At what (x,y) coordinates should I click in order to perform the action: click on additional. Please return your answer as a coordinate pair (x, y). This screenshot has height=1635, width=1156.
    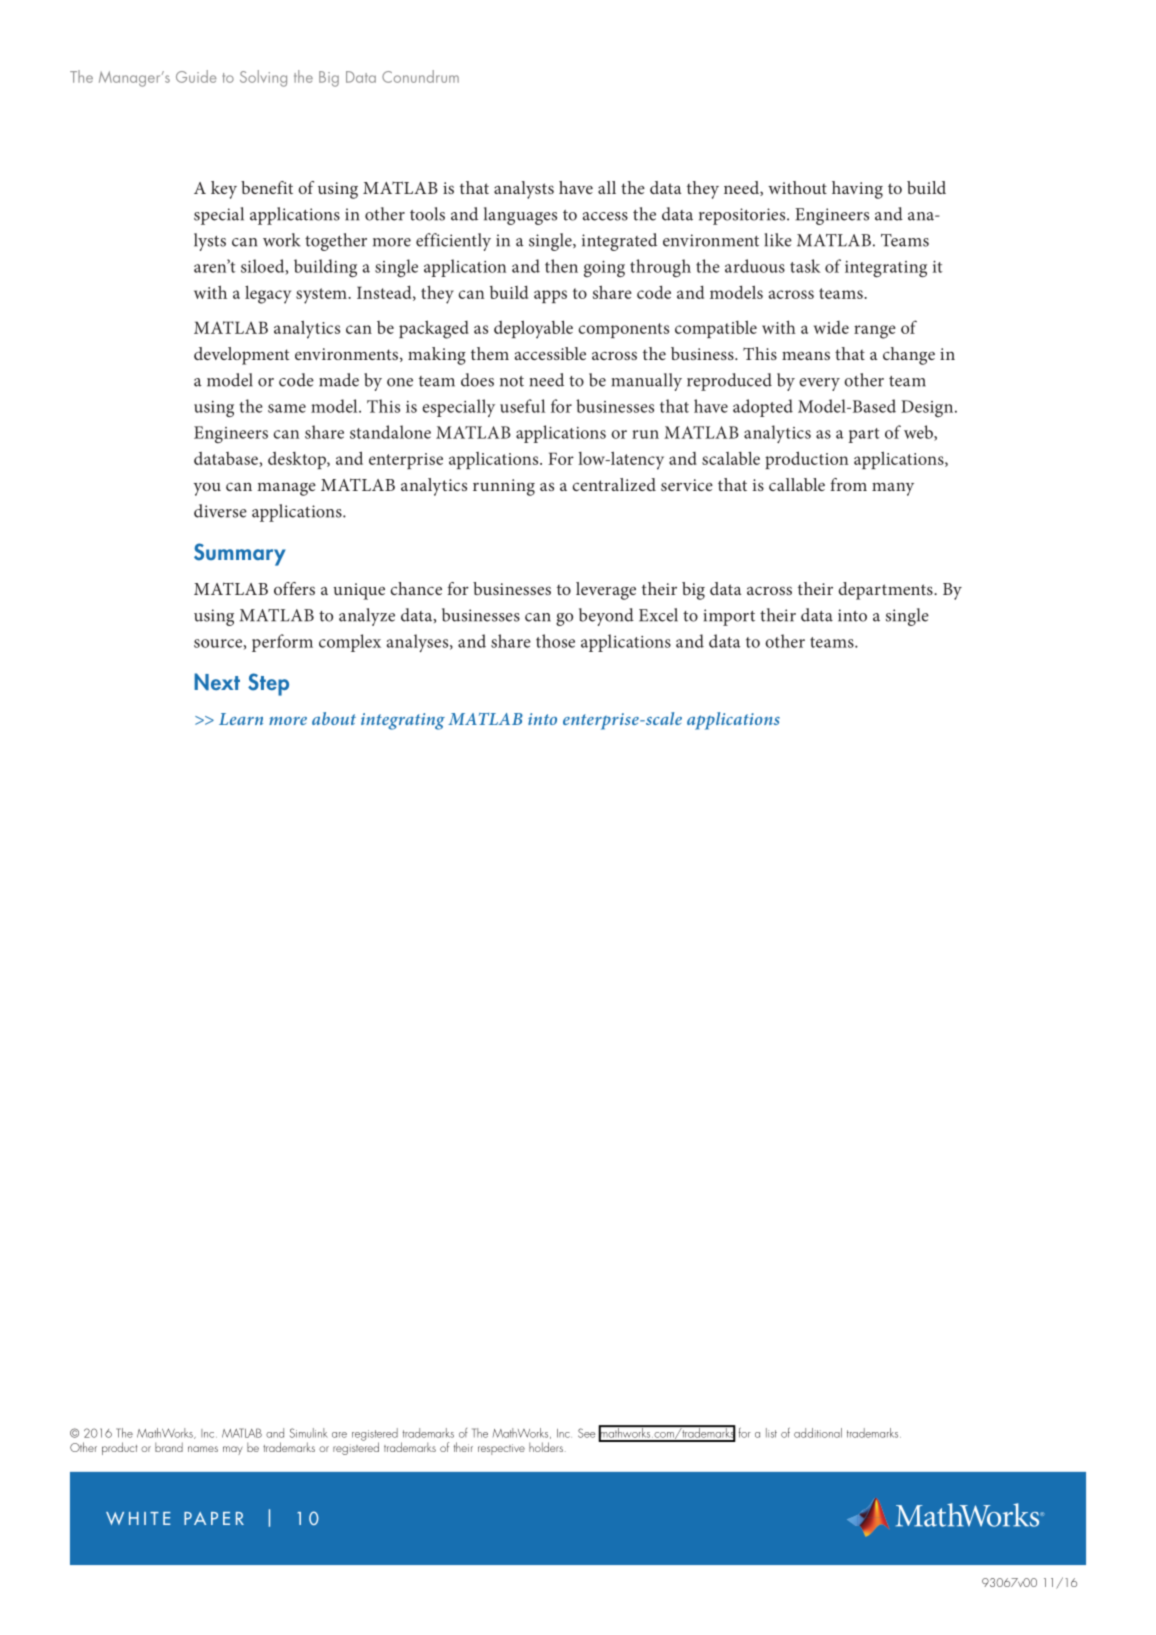
    Looking at the image, I should click on (818, 1433).
